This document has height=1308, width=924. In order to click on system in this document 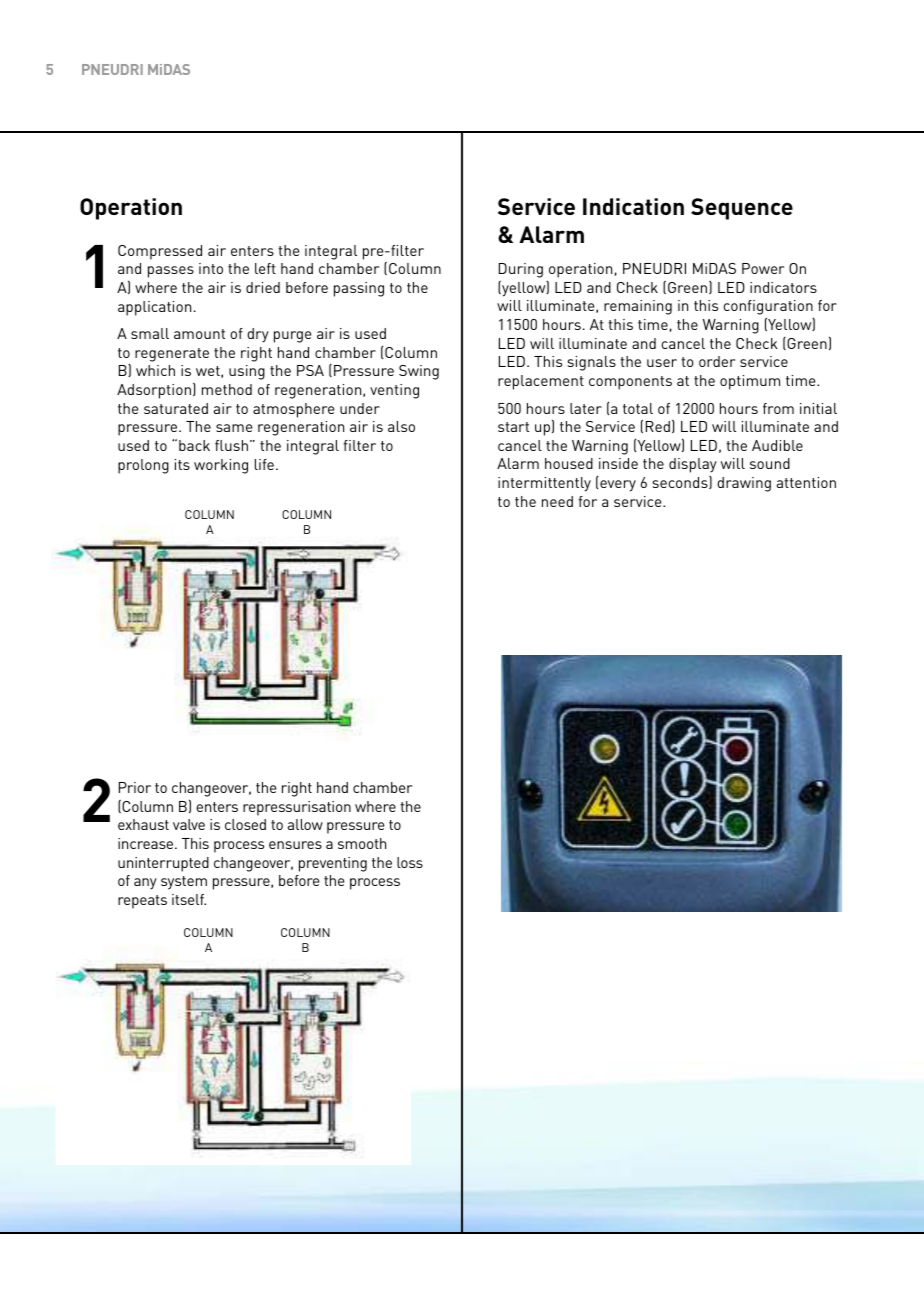, I will do `click(184, 883)`.
